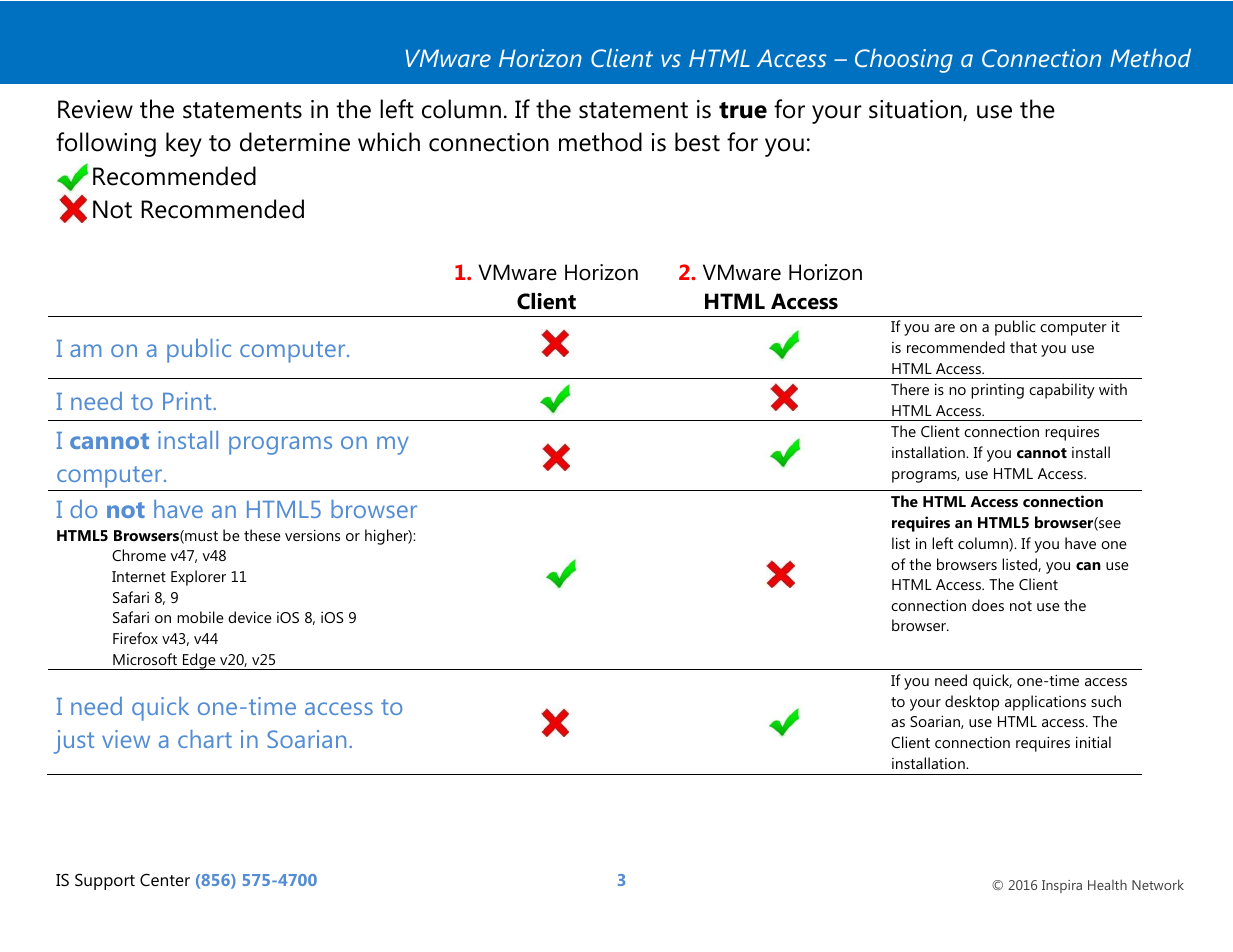  Describe the element at coordinates (184, 144) in the document. I see `key` at that location.
